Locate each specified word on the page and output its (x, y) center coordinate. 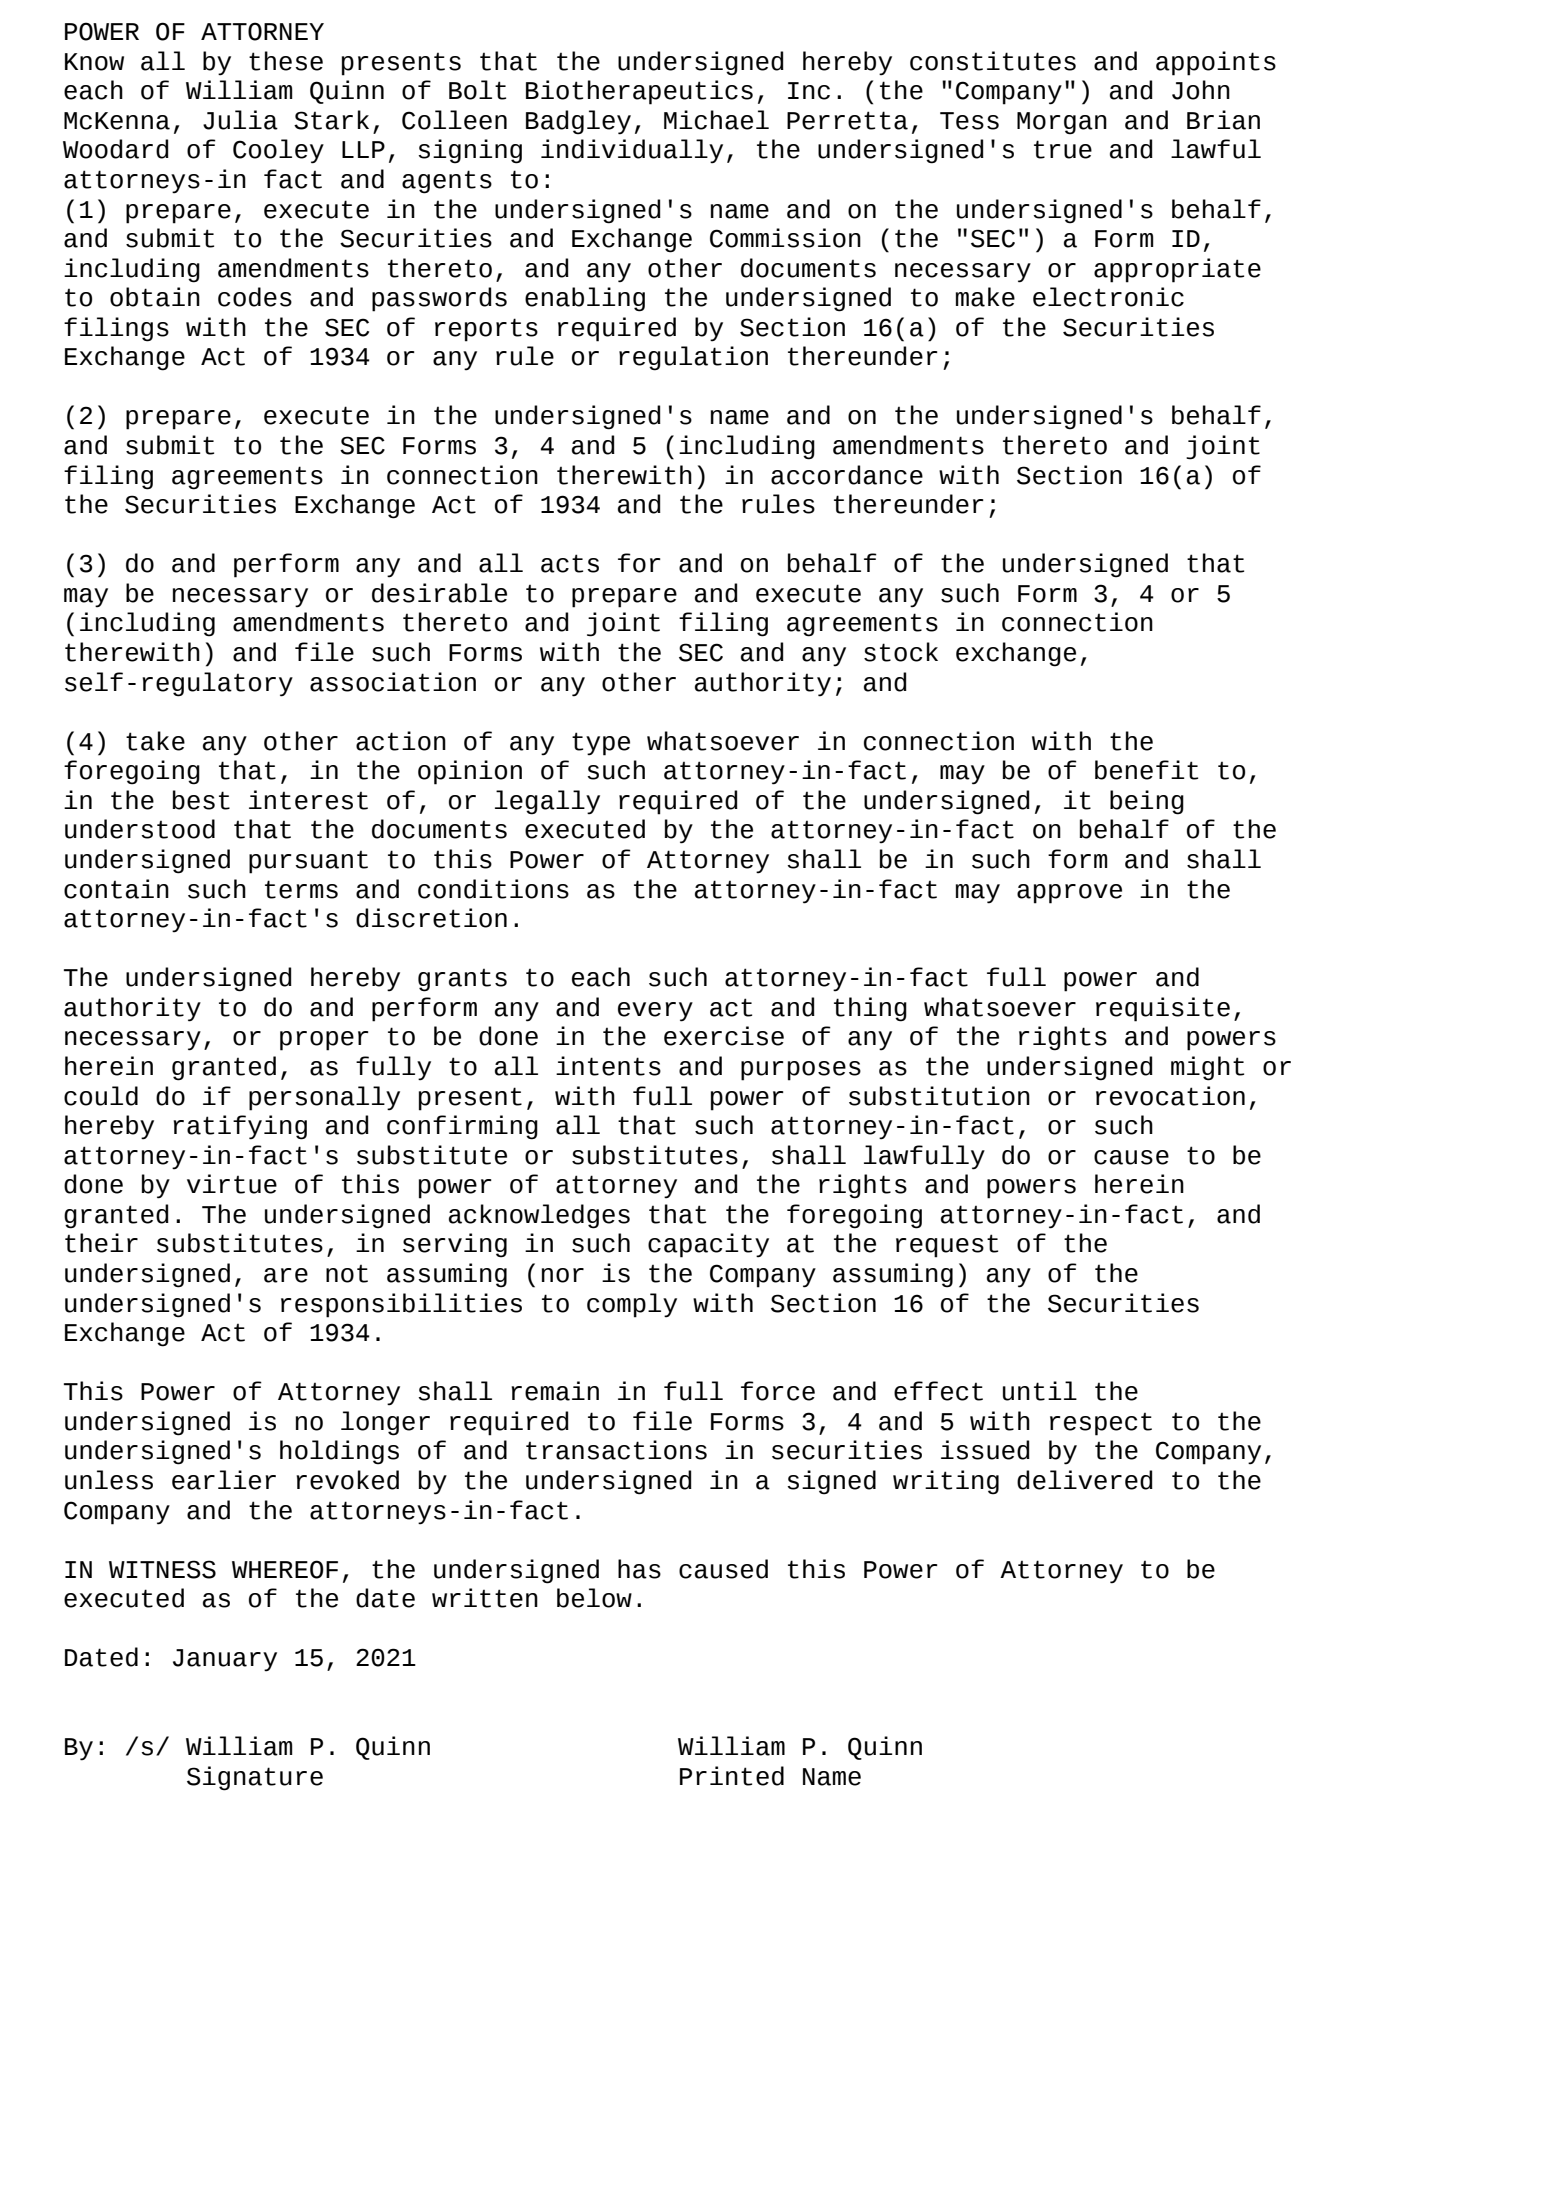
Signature (255, 1778)
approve (1069, 894)
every (655, 1012)
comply (632, 1305)
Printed (732, 1776)
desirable (439, 593)
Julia (240, 120)
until (1040, 1391)
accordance (847, 475)
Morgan (1062, 123)
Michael (716, 120)
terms (301, 889)
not (347, 1274)
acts (570, 563)
